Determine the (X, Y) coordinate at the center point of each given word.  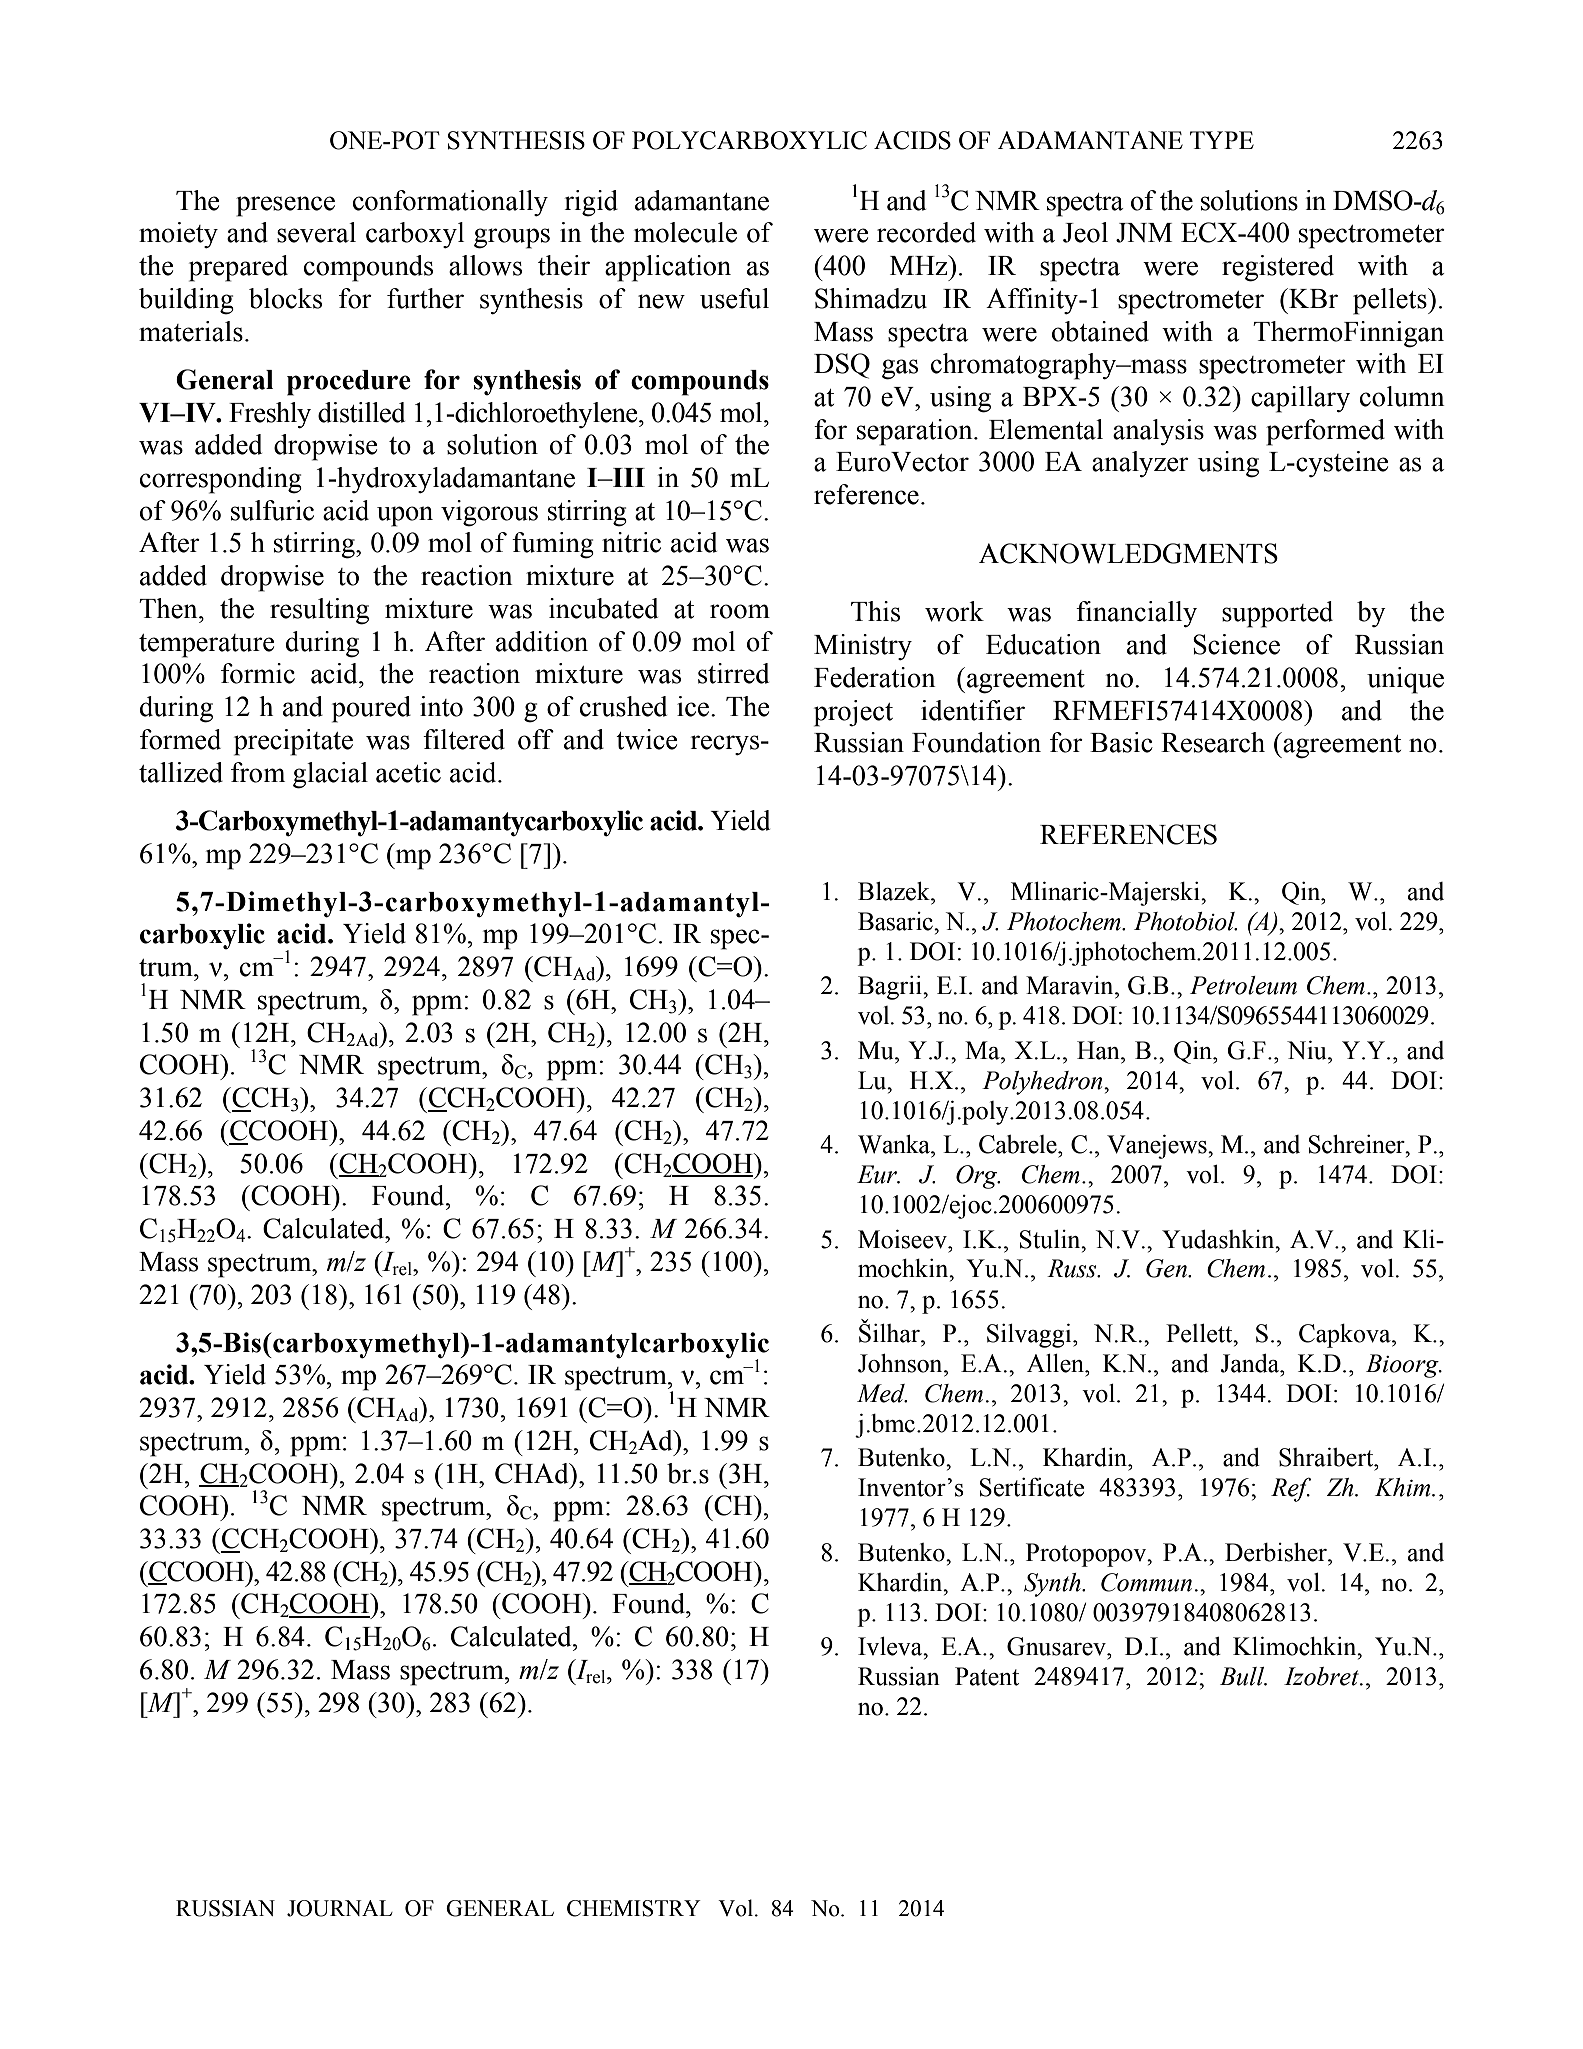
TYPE (1222, 140)
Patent (987, 1676)
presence (285, 206)
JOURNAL (340, 1908)
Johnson (901, 1363)
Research (1213, 742)
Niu (1308, 1050)
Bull (1243, 1676)
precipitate (293, 742)
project (853, 713)
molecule (685, 232)
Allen (1057, 1363)
